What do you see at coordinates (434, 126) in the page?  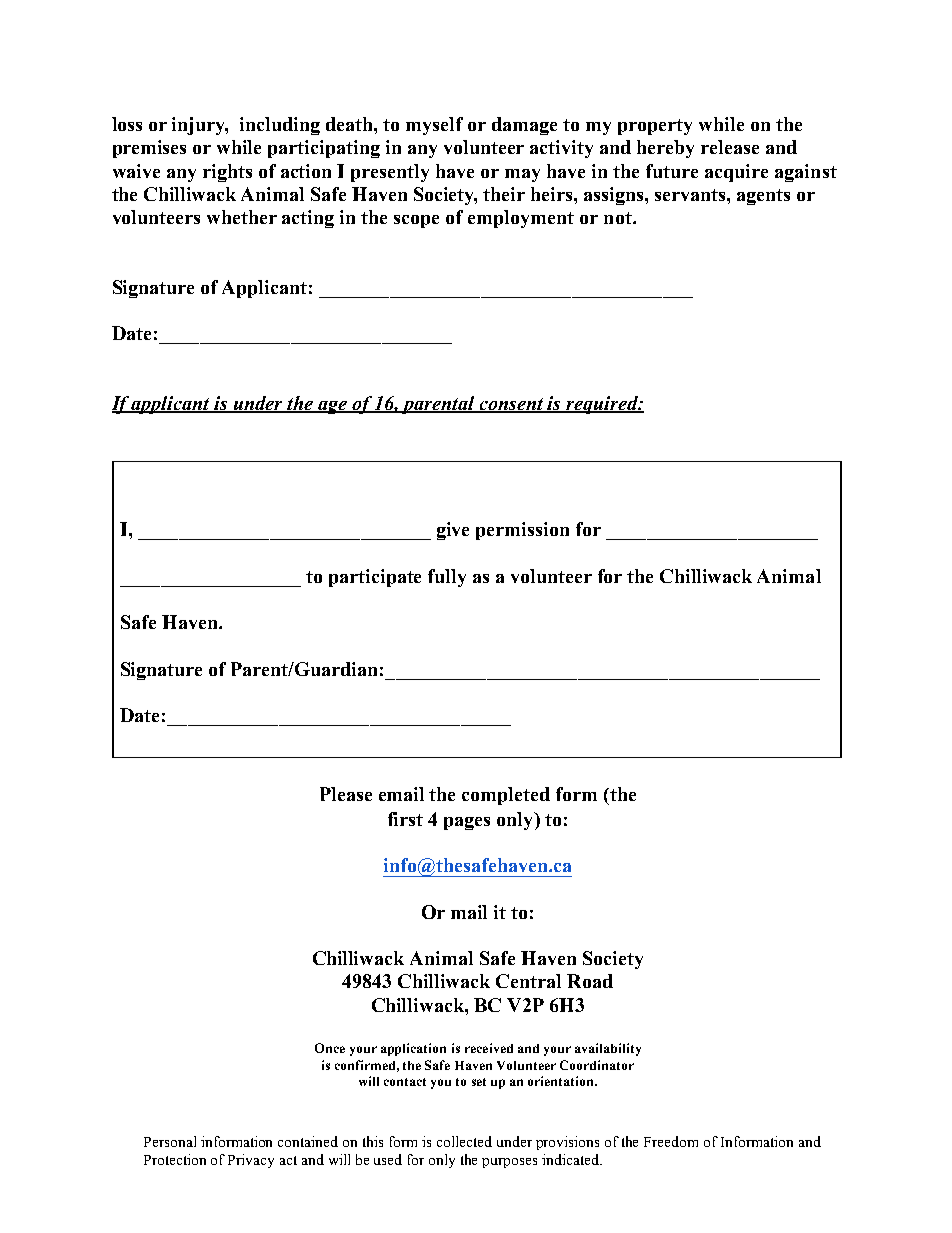 I see `myself` at bounding box center [434, 126].
